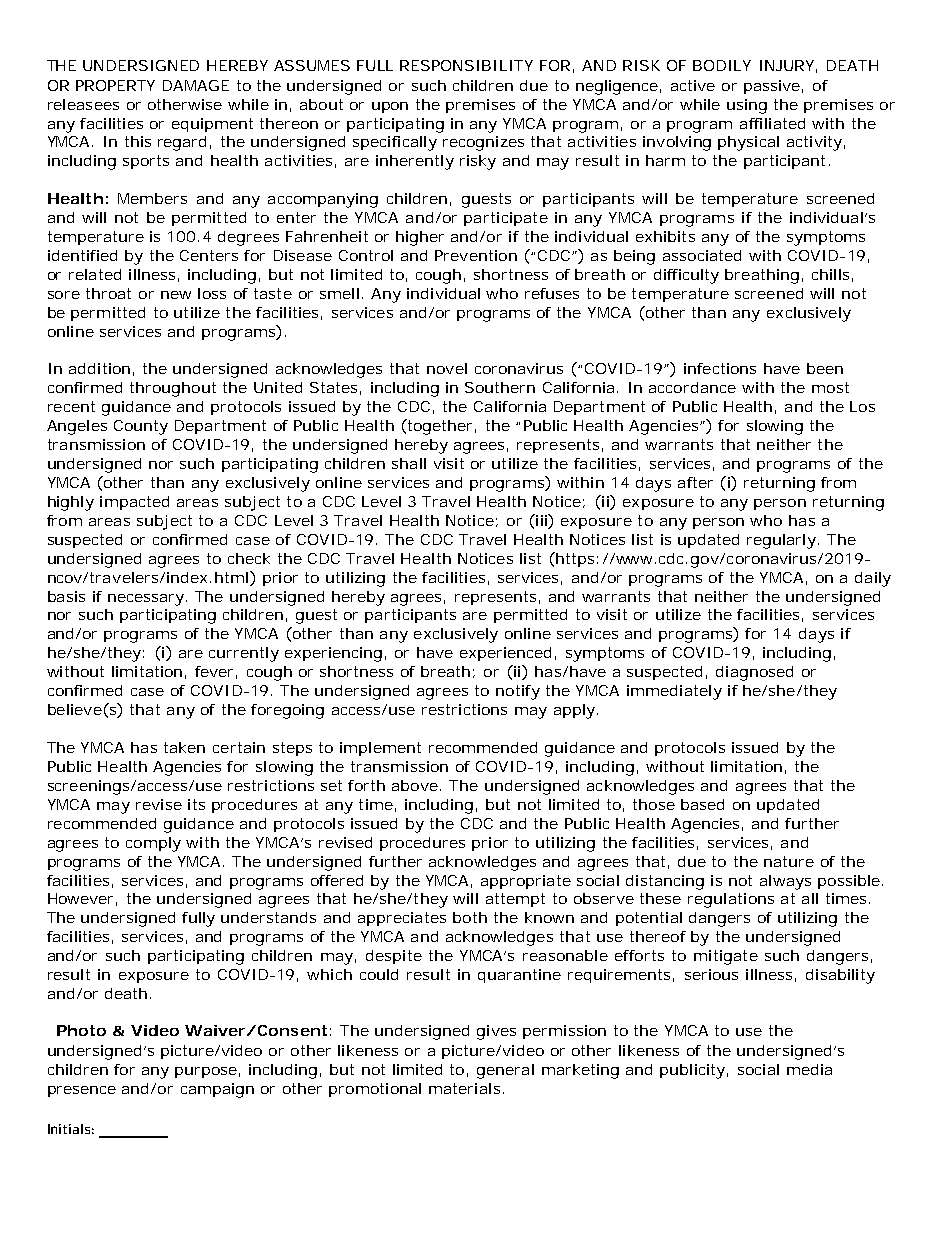 This screenshot has height=1233, width=952. What do you see at coordinates (196, 85) in the screenshot?
I see `DAMAGE` at bounding box center [196, 85].
